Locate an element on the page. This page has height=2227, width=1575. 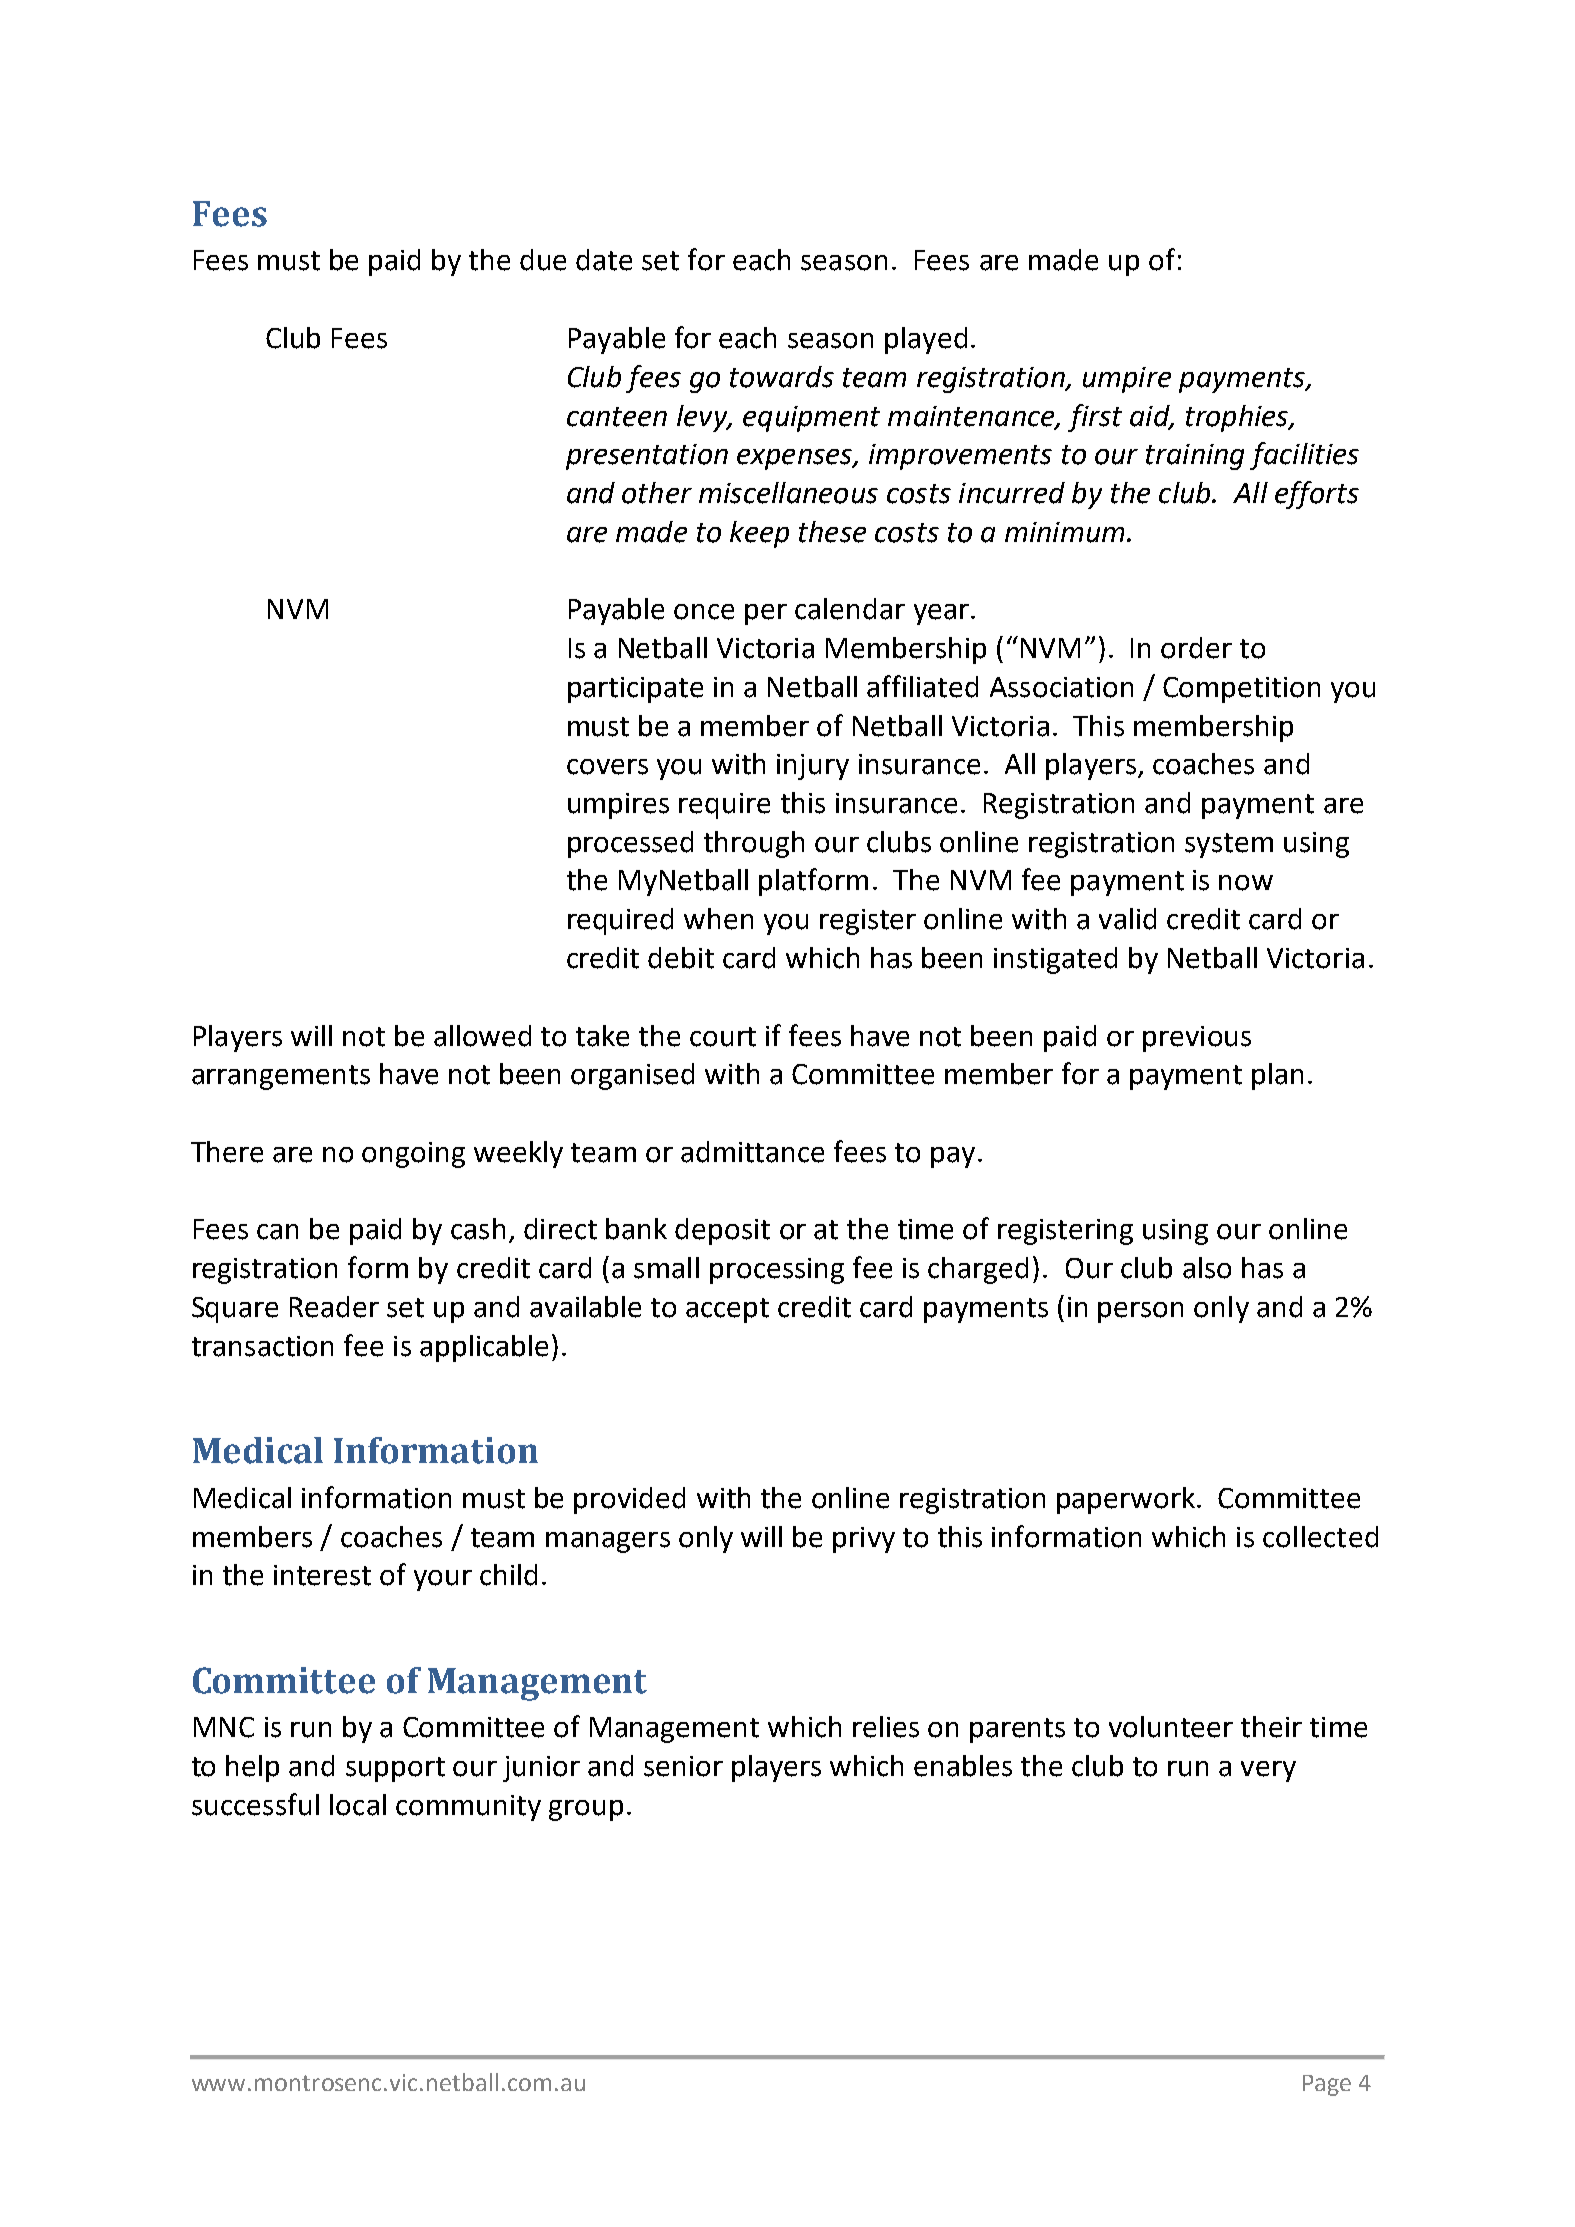
trophies is located at coordinates (1238, 418).
